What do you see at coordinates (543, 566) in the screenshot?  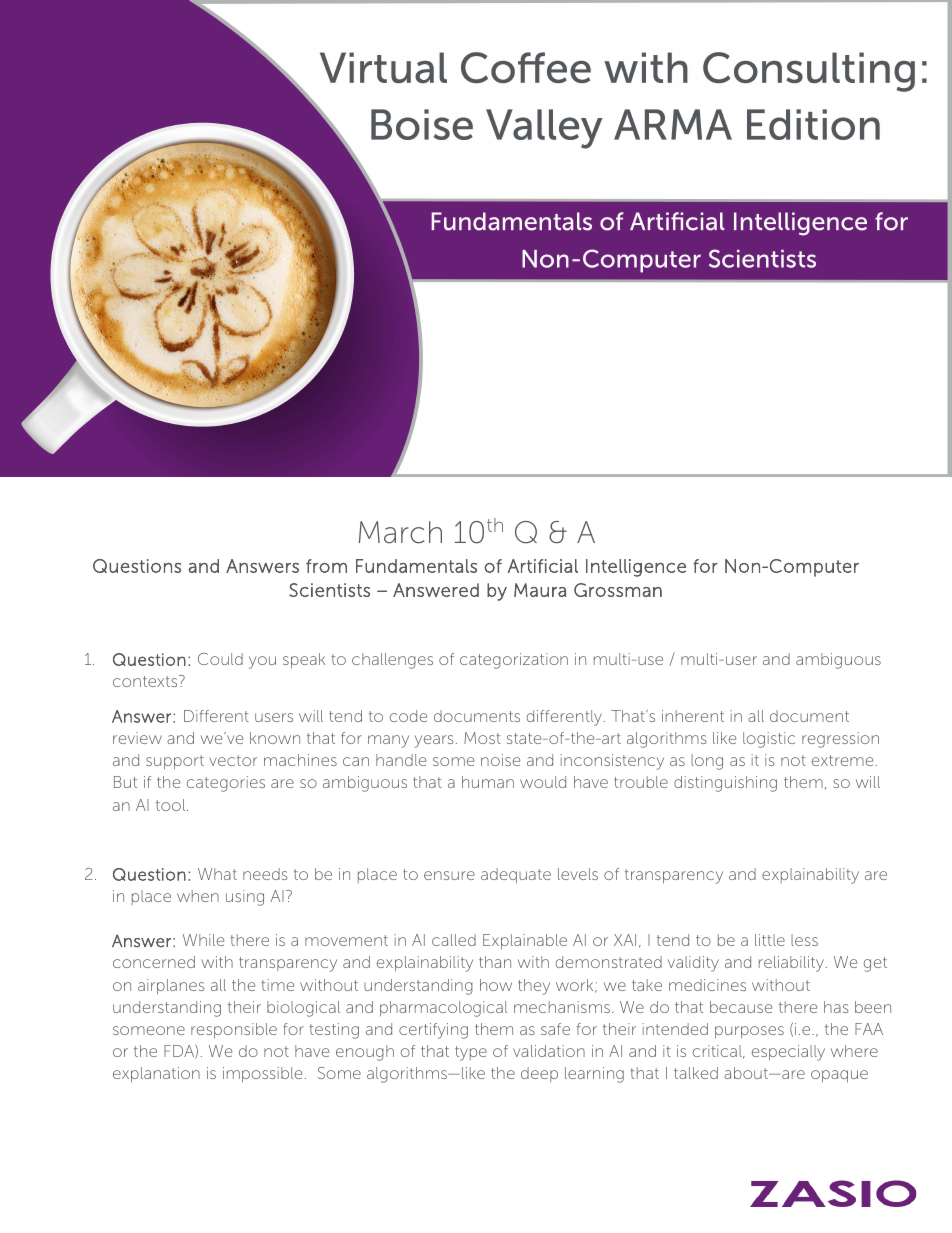 I see `Artificial` at bounding box center [543, 566].
